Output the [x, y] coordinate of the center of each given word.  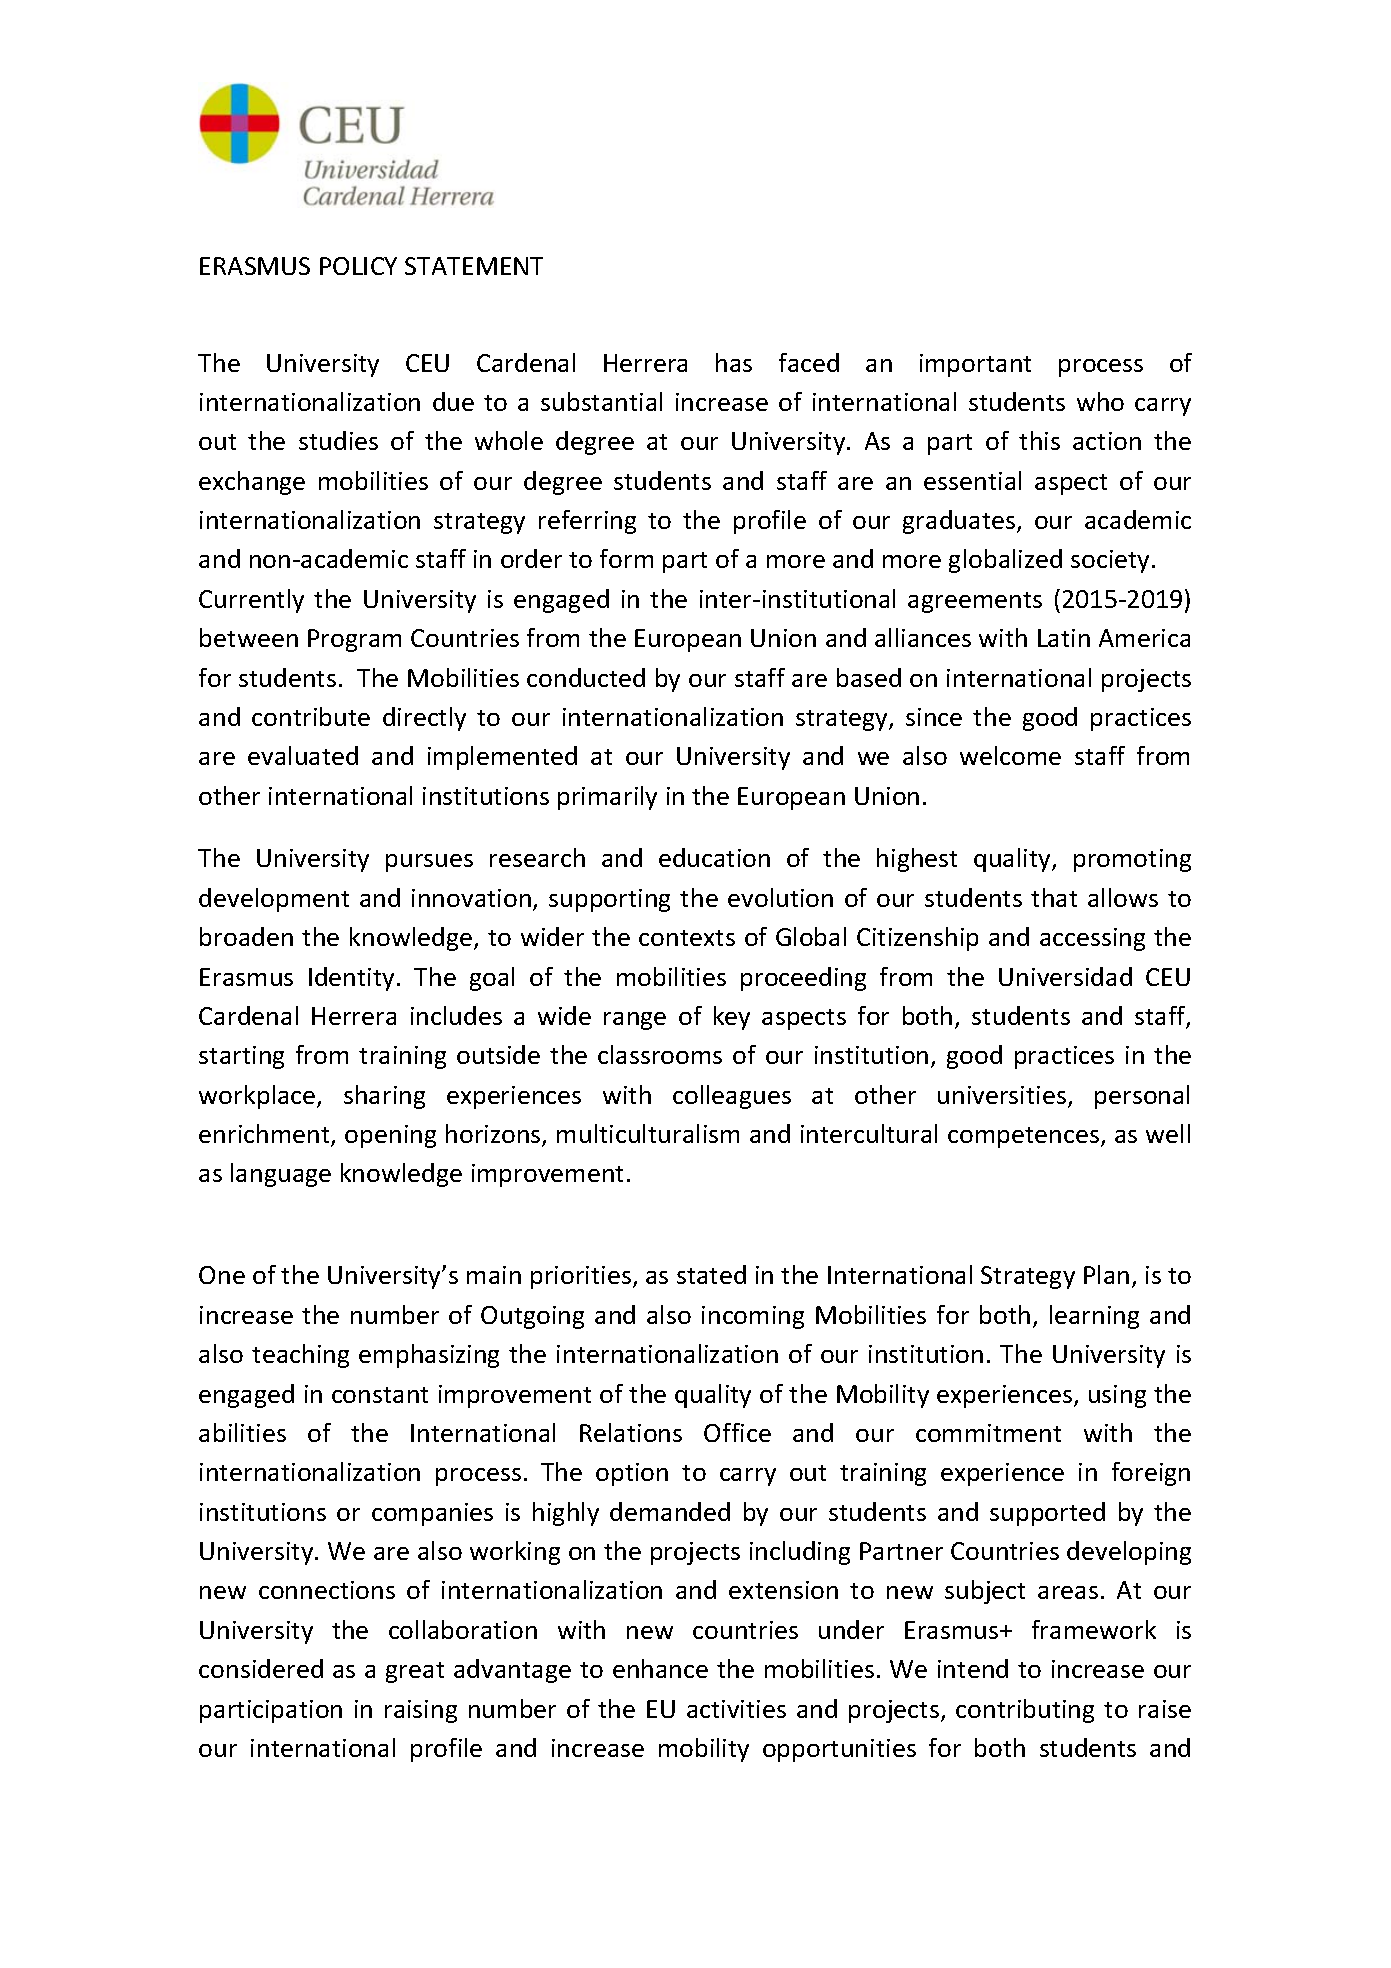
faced [809, 362]
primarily [607, 798]
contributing [1025, 1711]
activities [736, 1709]
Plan [1106, 1274]
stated [711, 1274]
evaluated [303, 755]
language [281, 1175]
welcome [1010, 755]
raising [421, 1711]
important [975, 365]
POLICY [358, 266]
